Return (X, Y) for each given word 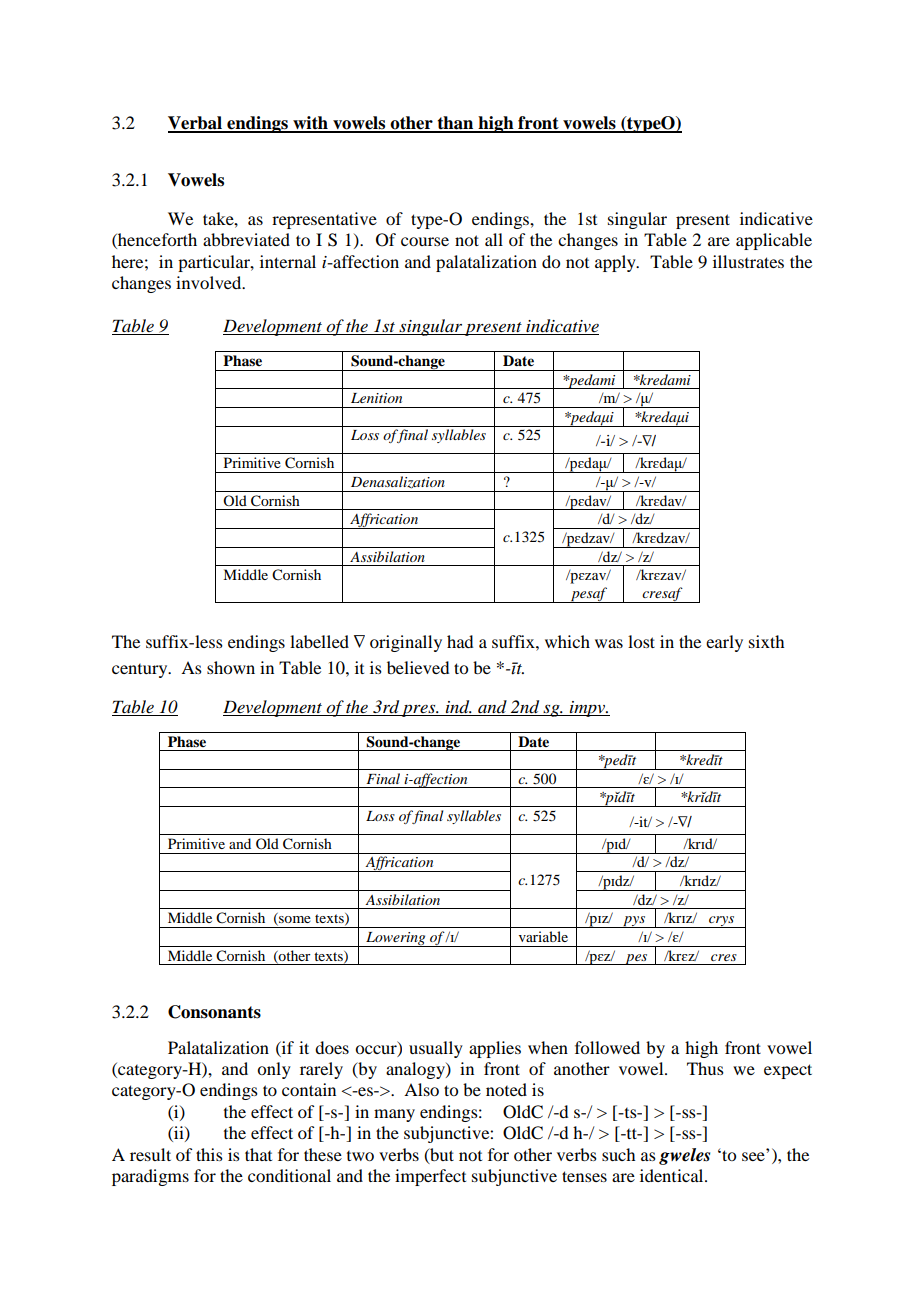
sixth (766, 641)
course (425, 241)
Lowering (396, 939)
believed (418, 667)
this (209, 1154)
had (460, 641)
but (441, 1155)
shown (231, 667)
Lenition (376, 398)
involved (210, 282)
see (753, 1156)
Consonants (214, 1012)
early (724, 643)
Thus (705, 1068)
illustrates (748, 261)
